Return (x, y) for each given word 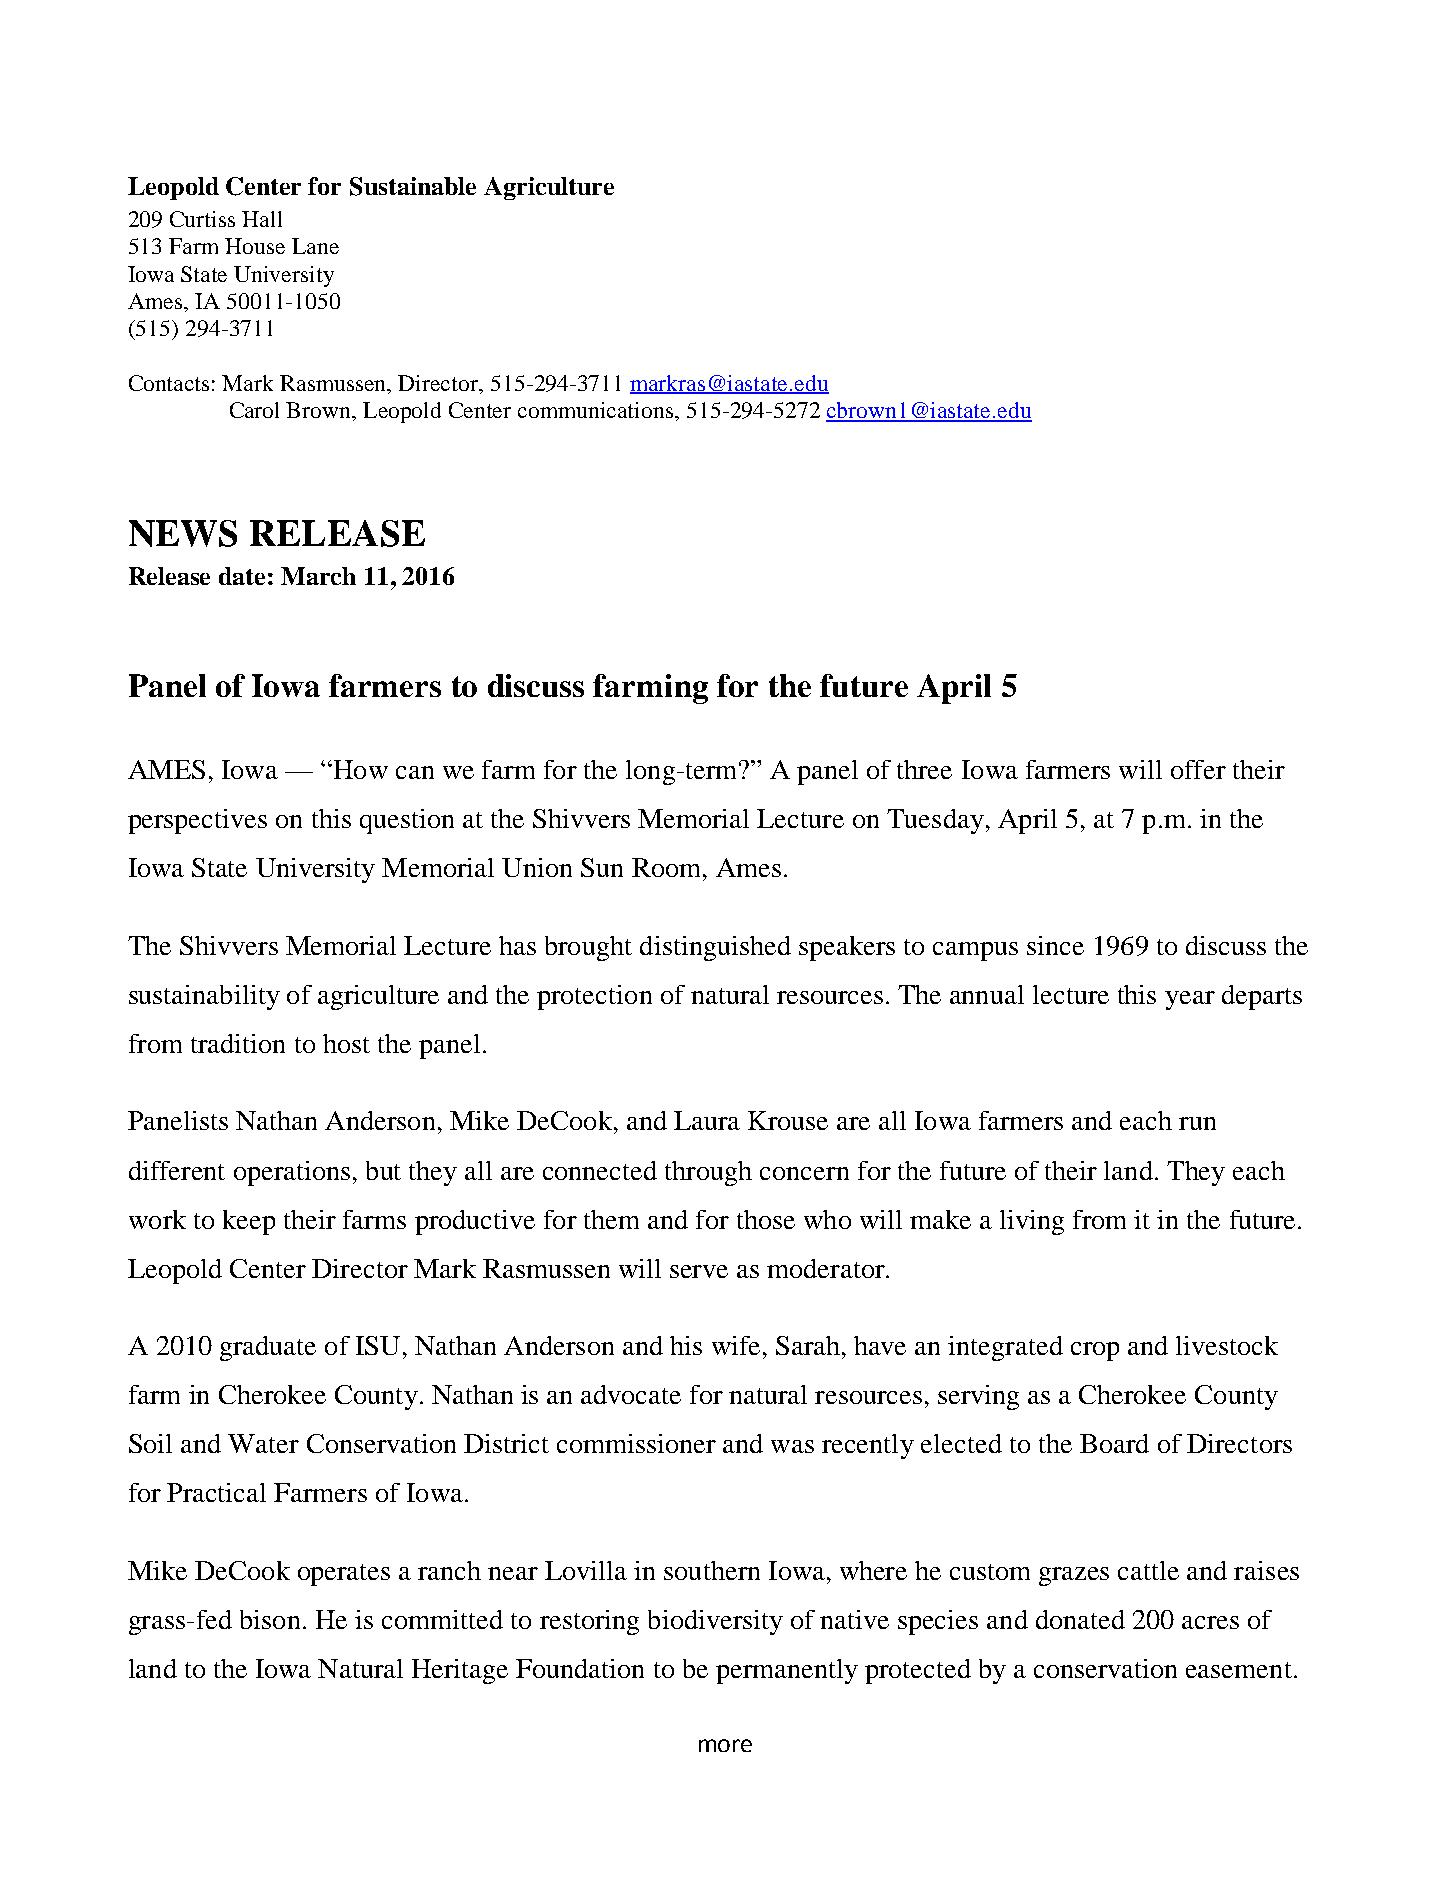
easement (1239, 1670)
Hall (262, 219)
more (725, 1745)
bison (270, 1619)
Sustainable (413, 186)
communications (597, 410)
